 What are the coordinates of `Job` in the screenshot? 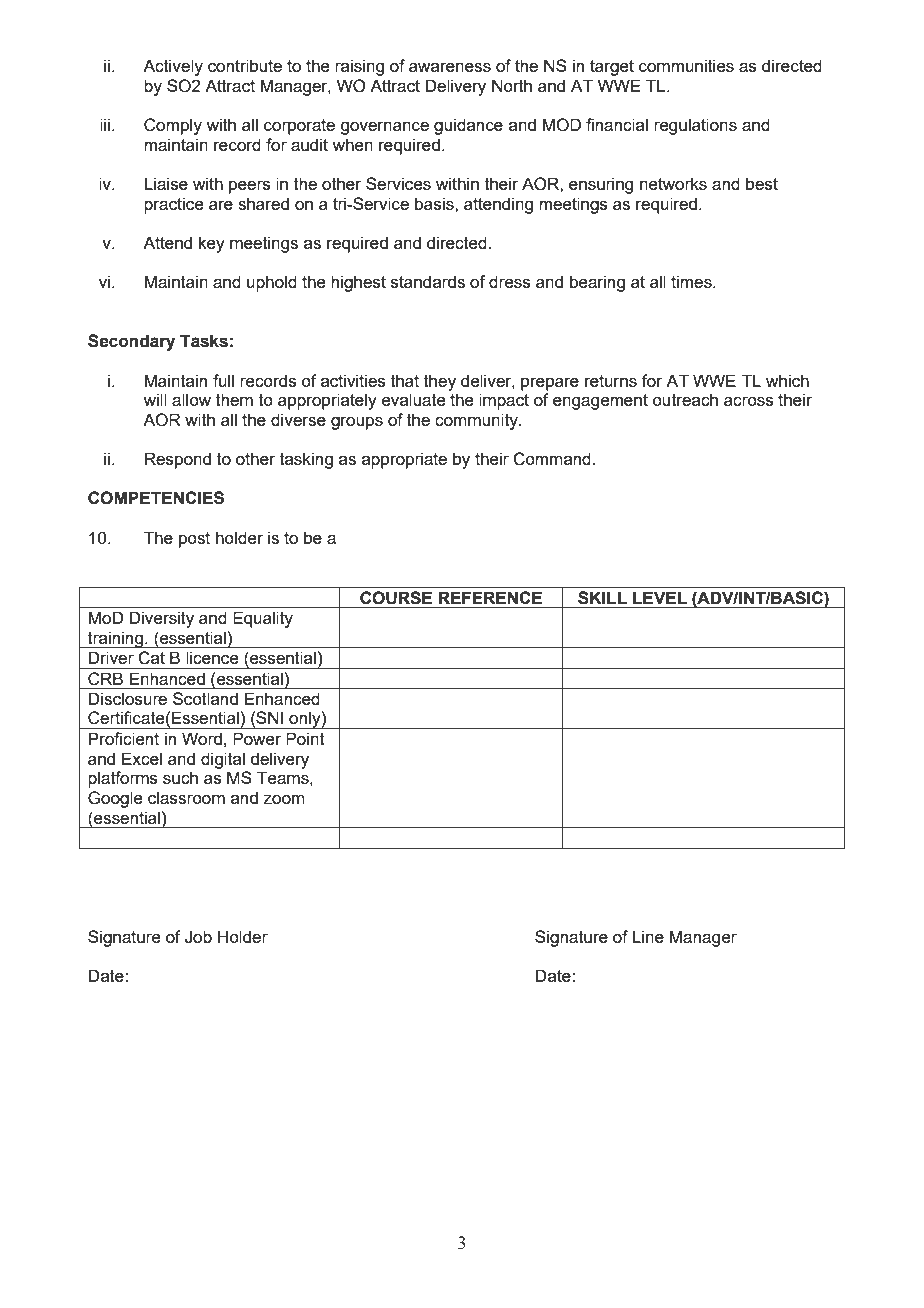 It's located at (198, 937).
